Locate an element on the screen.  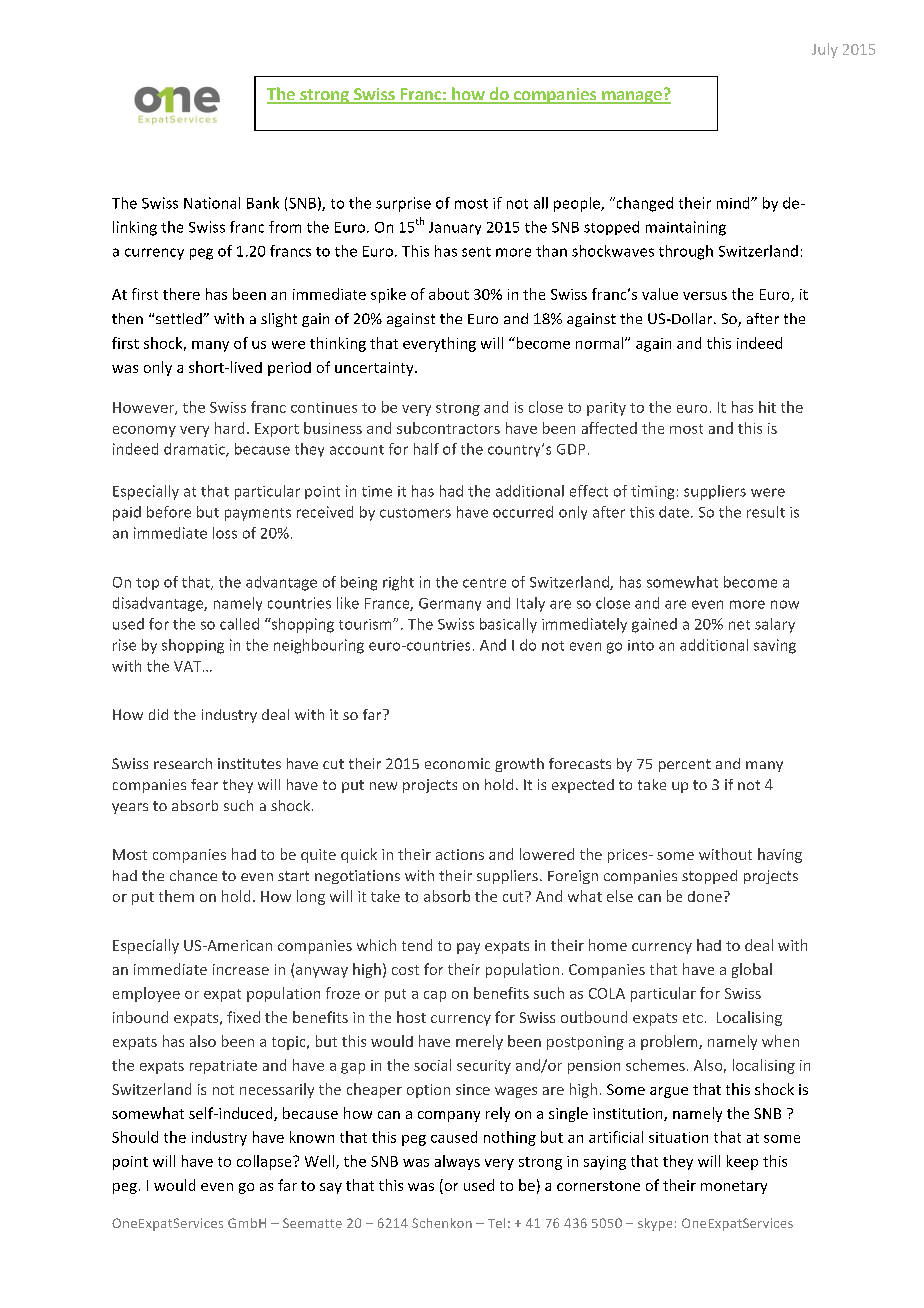
called is located at coordinates (239, 624).
